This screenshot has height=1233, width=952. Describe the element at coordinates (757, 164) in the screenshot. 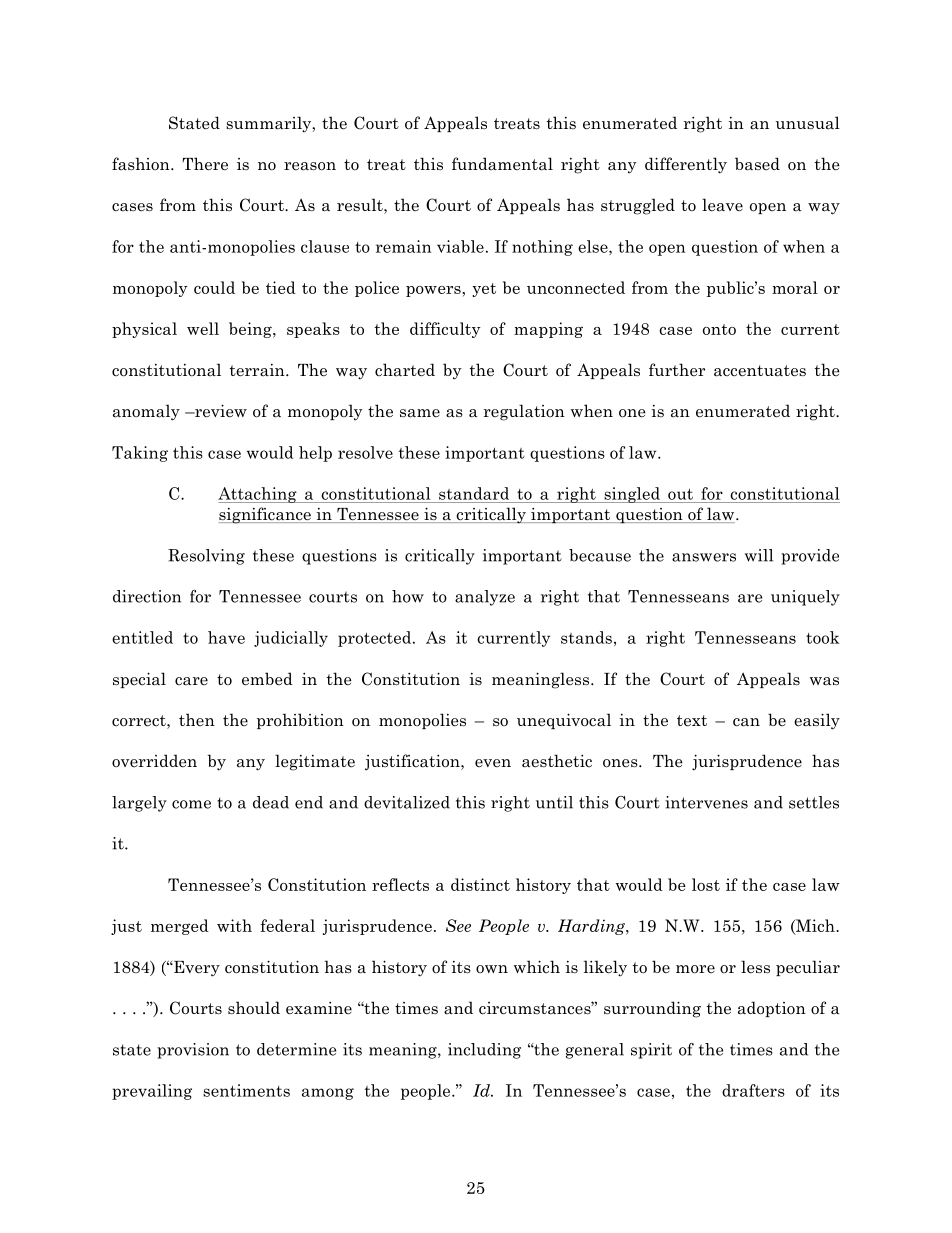

I see `based` at that location.
